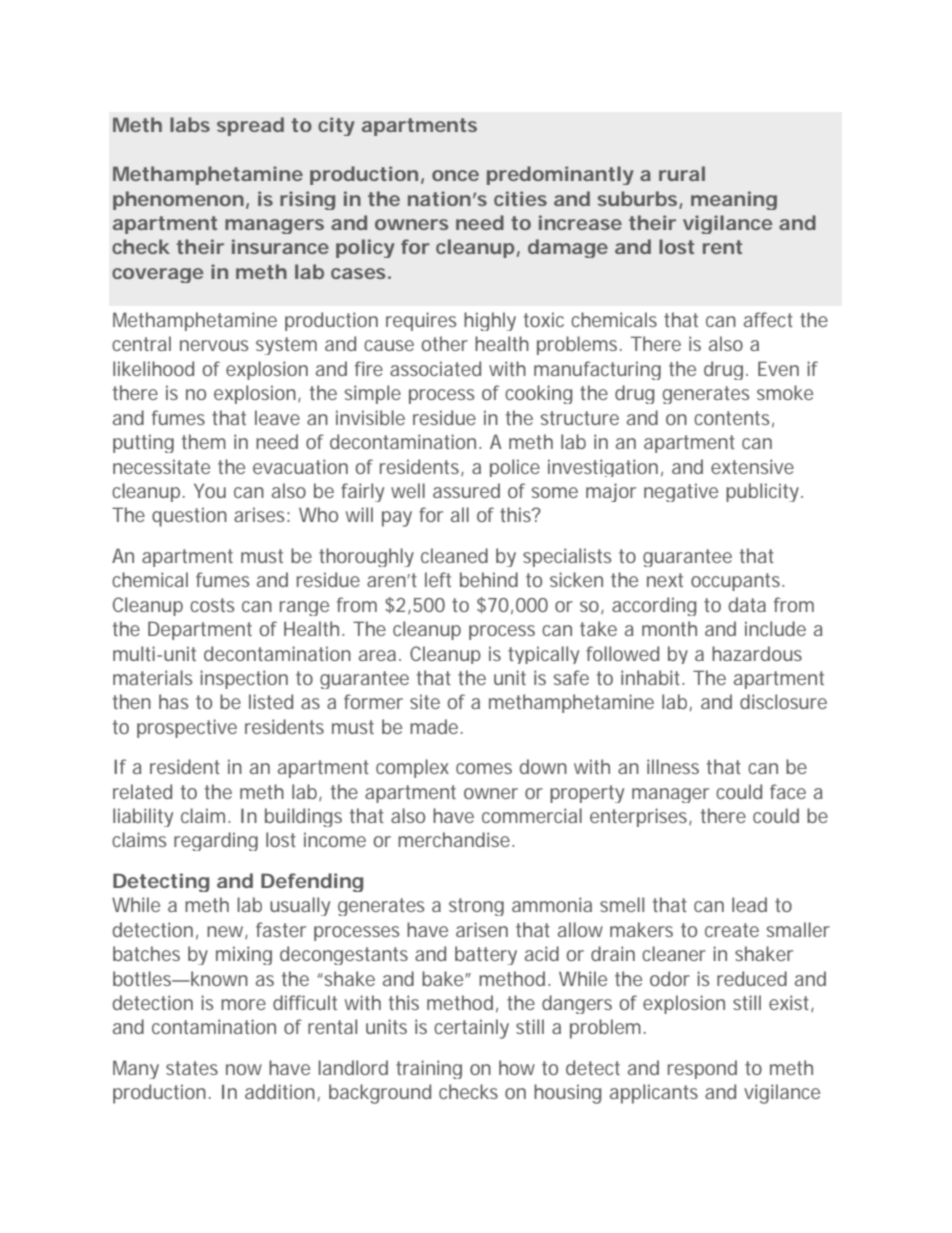 This screenshot has height=1233, width=952. What do you see at coordinates (214, 345) in the screenshot?
I see `nervous` at bounding box center [214, 345].
